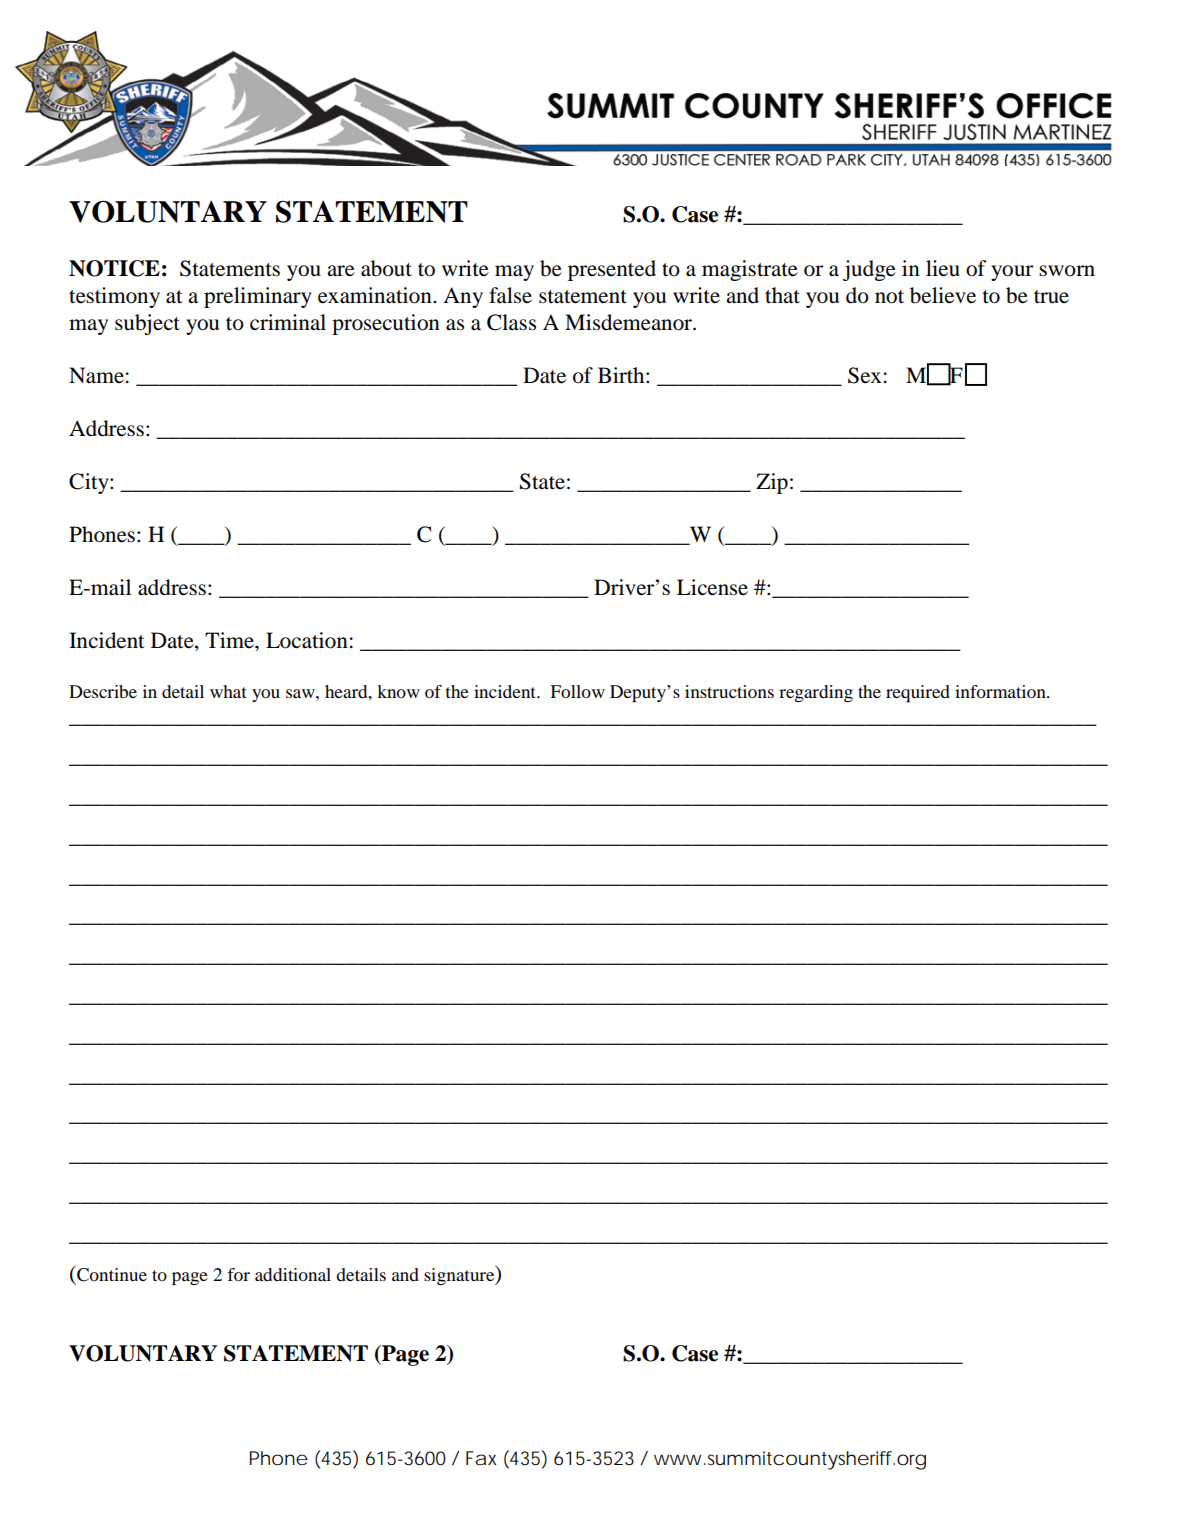 The height and width of the document is (1523, 1177). I want to click on instructions, so click(729, 691).
